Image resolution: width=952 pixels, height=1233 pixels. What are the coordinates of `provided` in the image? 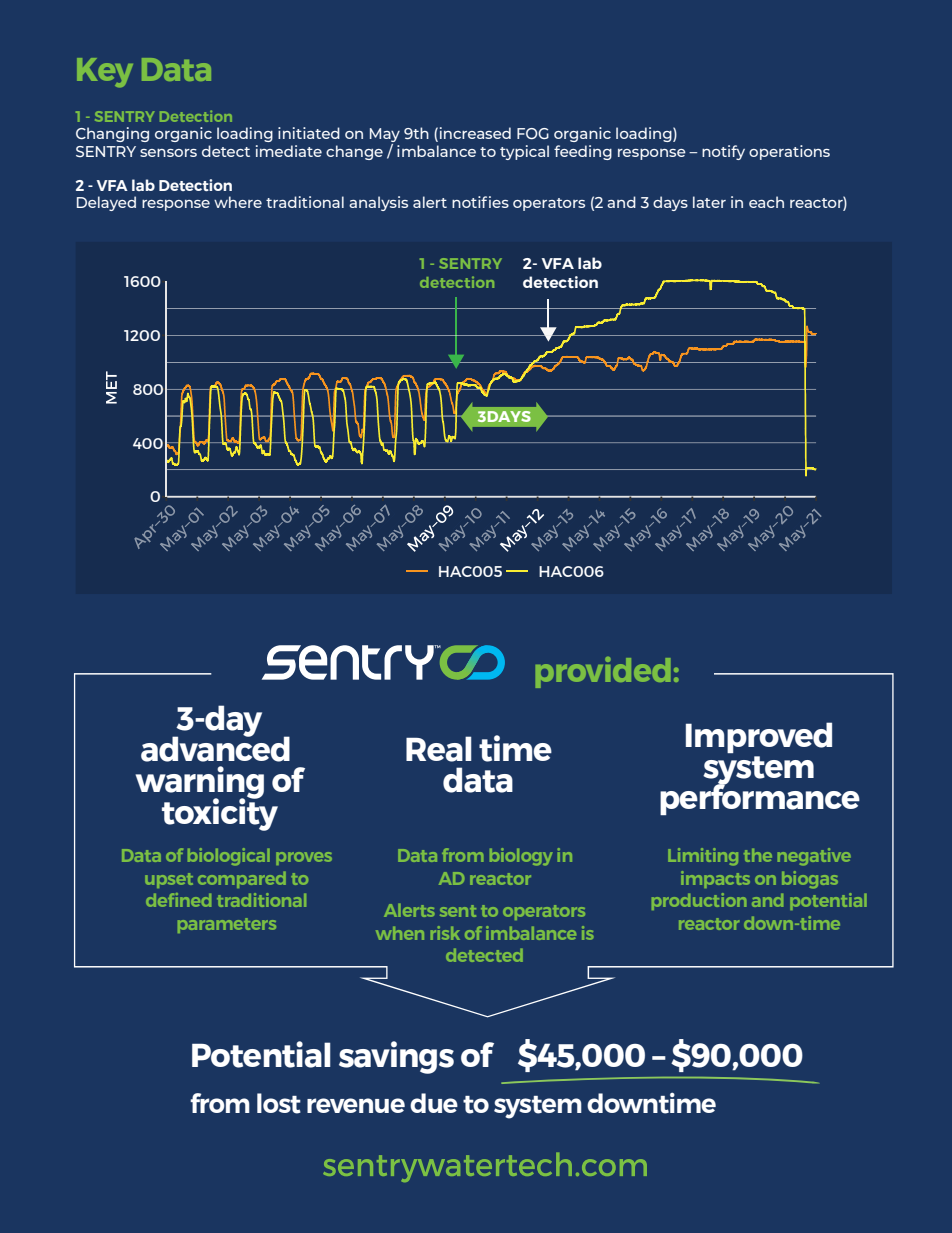 It's located at (603, 672).
